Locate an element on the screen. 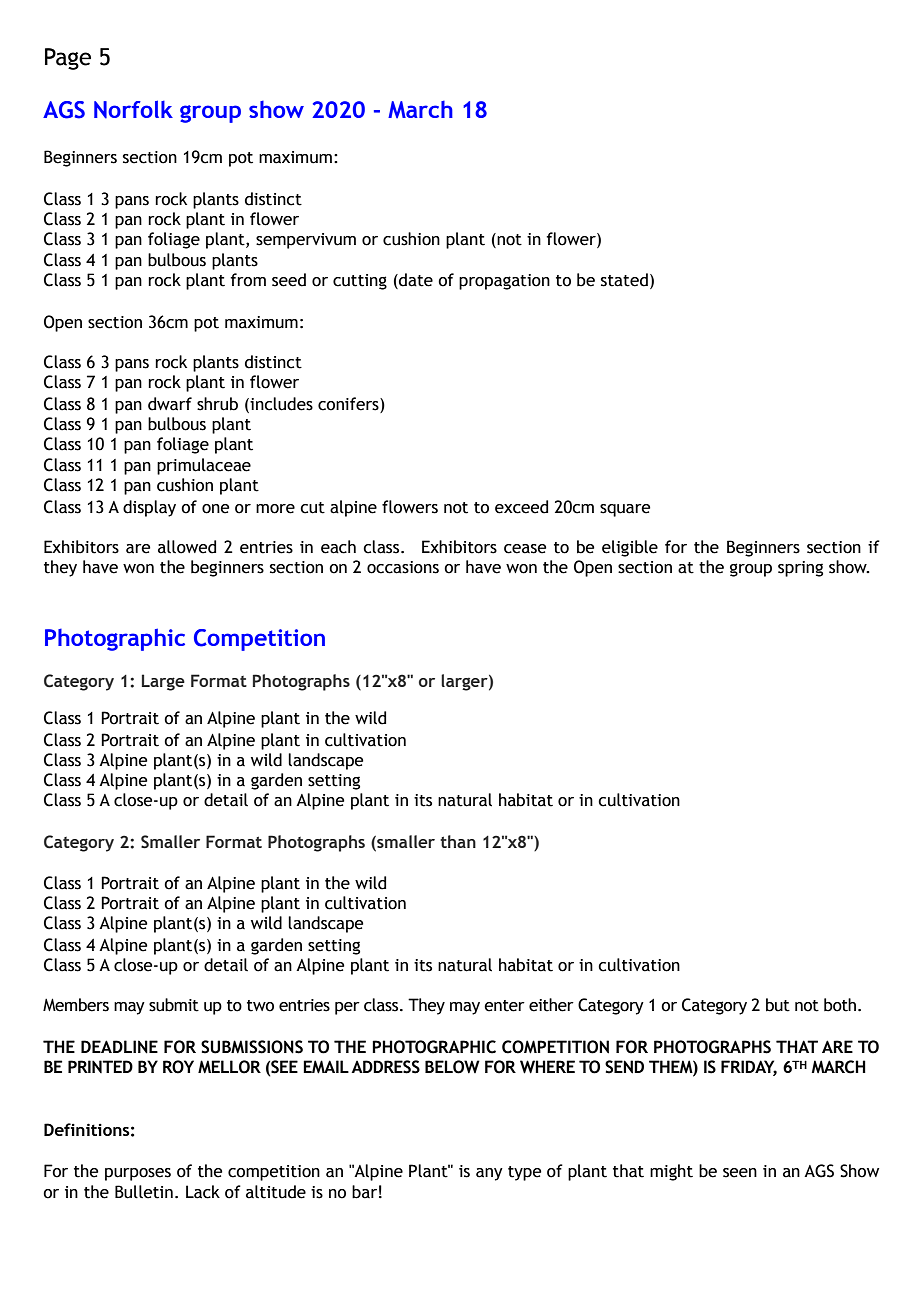 The height and width of the screenshot is (1308, 924). Norfolk is located at coordinates (133, 109).
